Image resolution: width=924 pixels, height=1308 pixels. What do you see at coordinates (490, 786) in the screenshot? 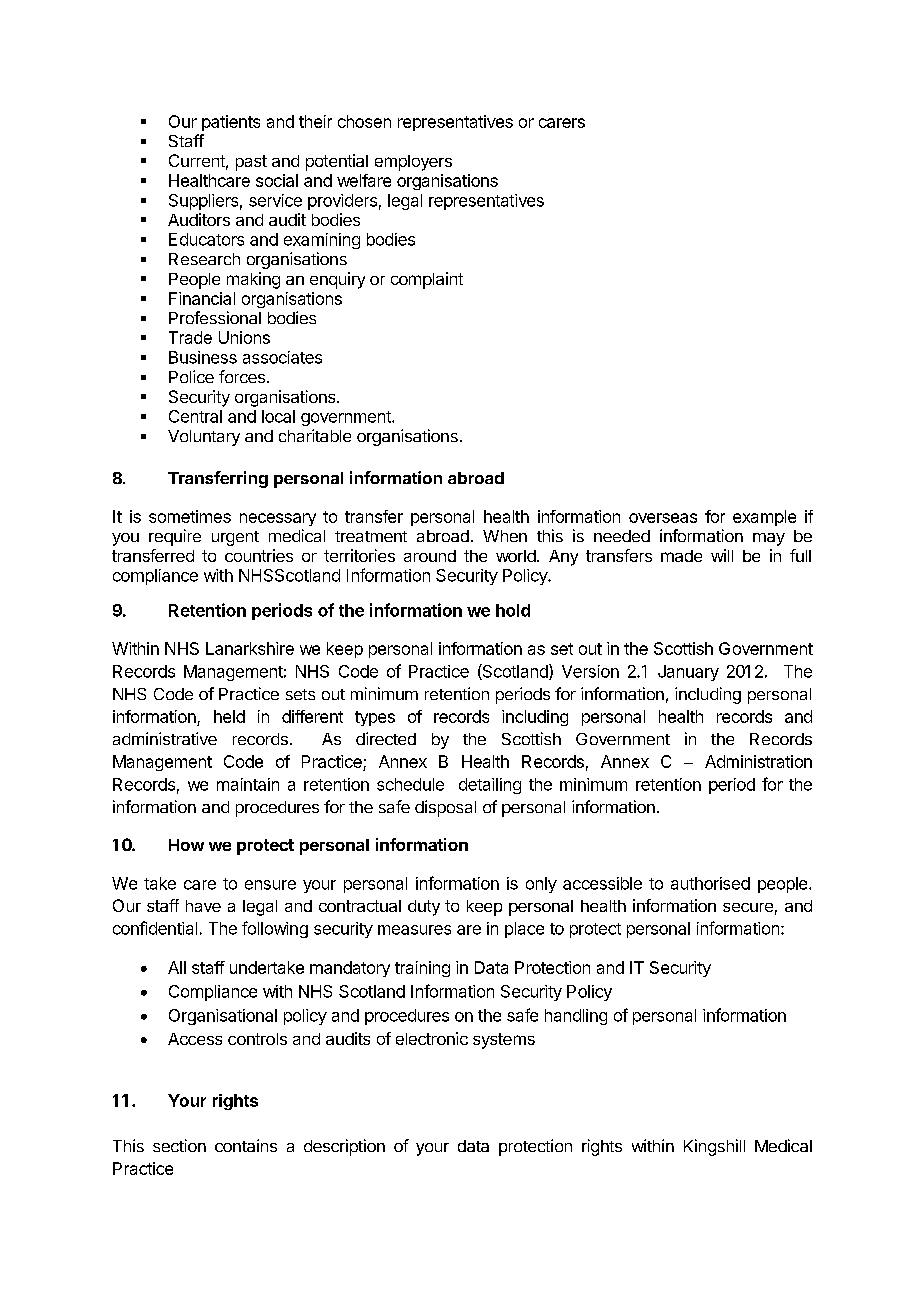
I see `detailing` at bounding box center [490, 786].
